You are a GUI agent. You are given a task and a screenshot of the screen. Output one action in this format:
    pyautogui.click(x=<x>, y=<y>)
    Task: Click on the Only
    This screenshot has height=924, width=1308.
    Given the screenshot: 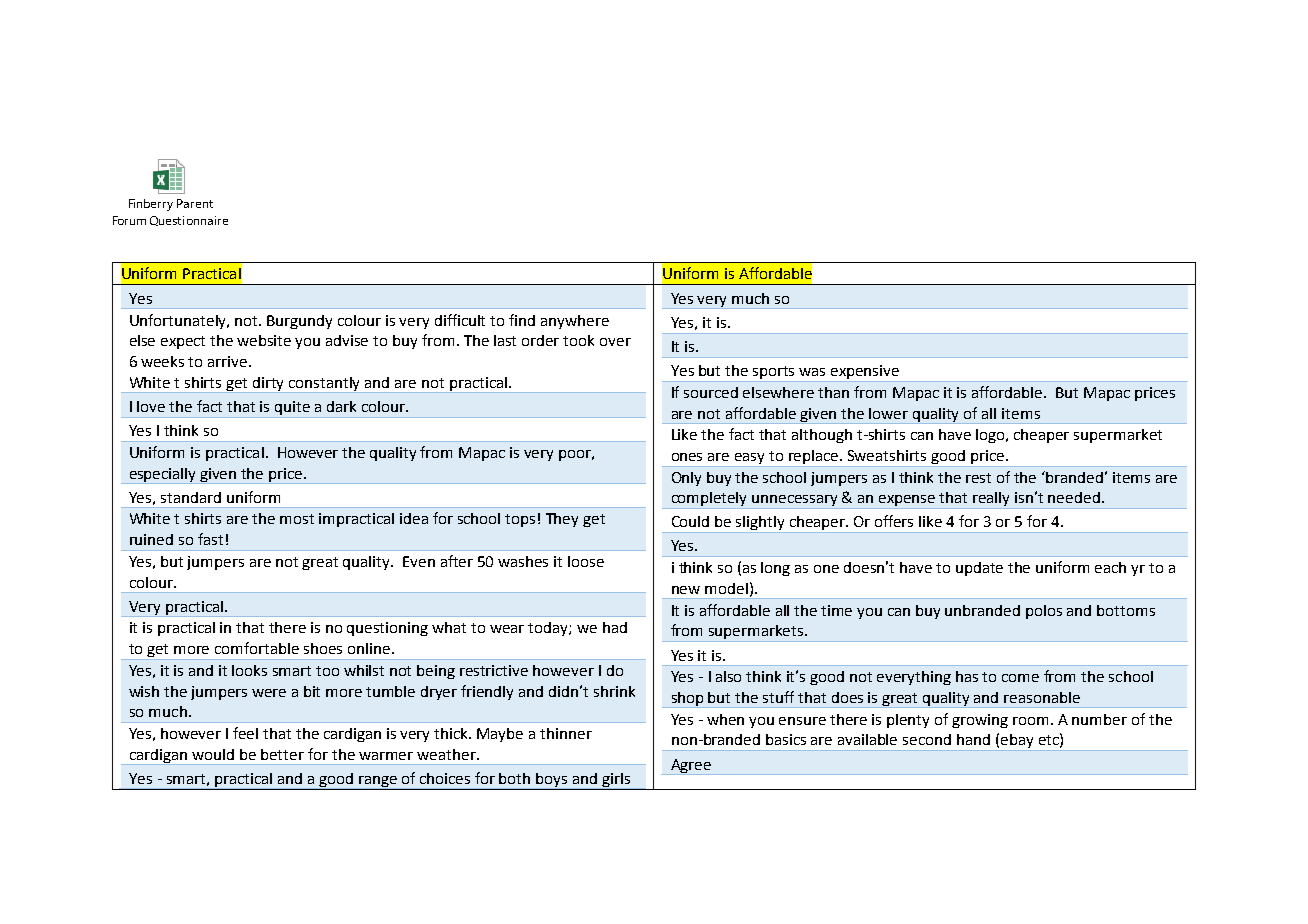 What is the action you would take?
    pyautogui.click(x=686, y=479)
